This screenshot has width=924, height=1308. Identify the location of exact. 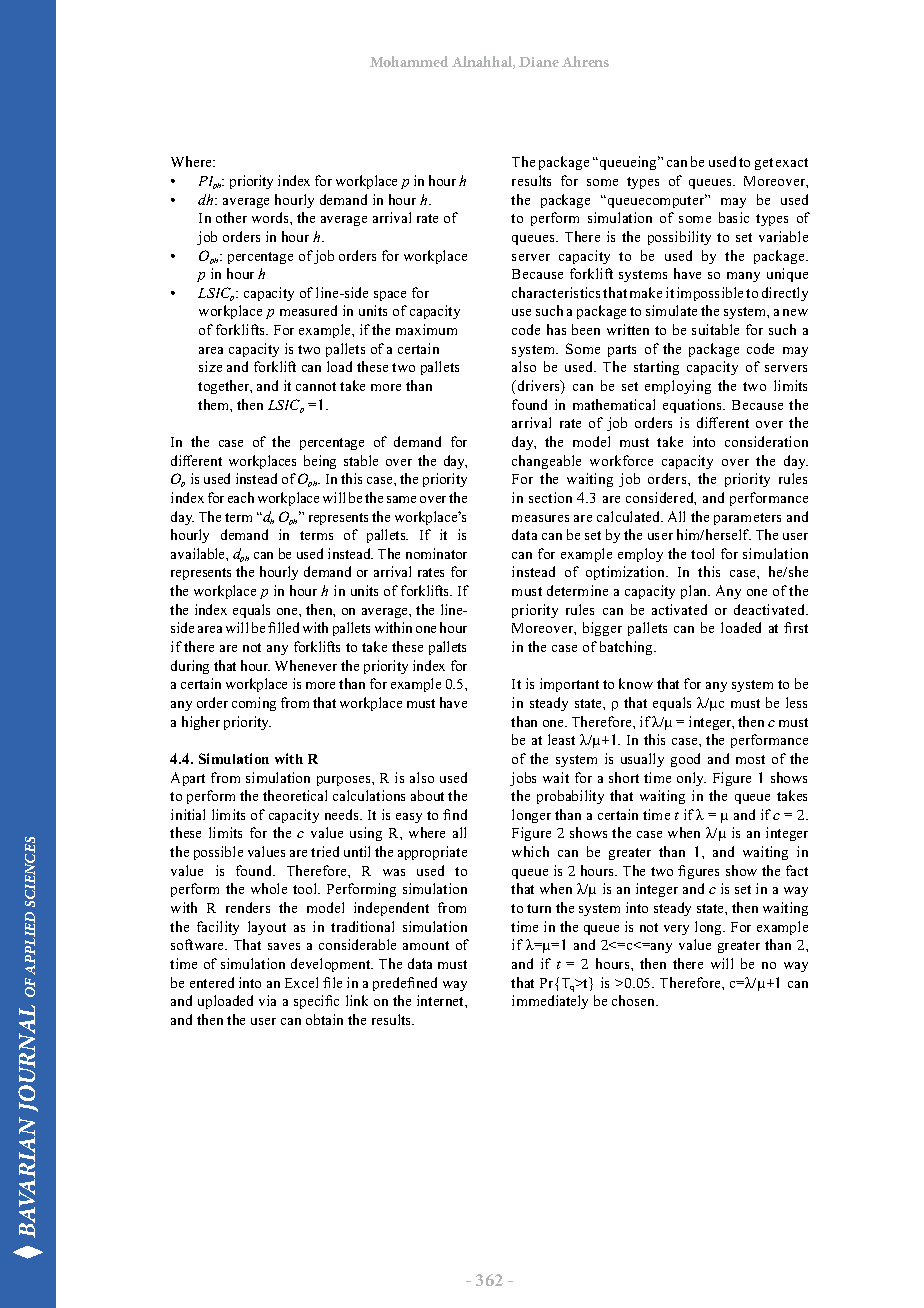
(792, 162).
